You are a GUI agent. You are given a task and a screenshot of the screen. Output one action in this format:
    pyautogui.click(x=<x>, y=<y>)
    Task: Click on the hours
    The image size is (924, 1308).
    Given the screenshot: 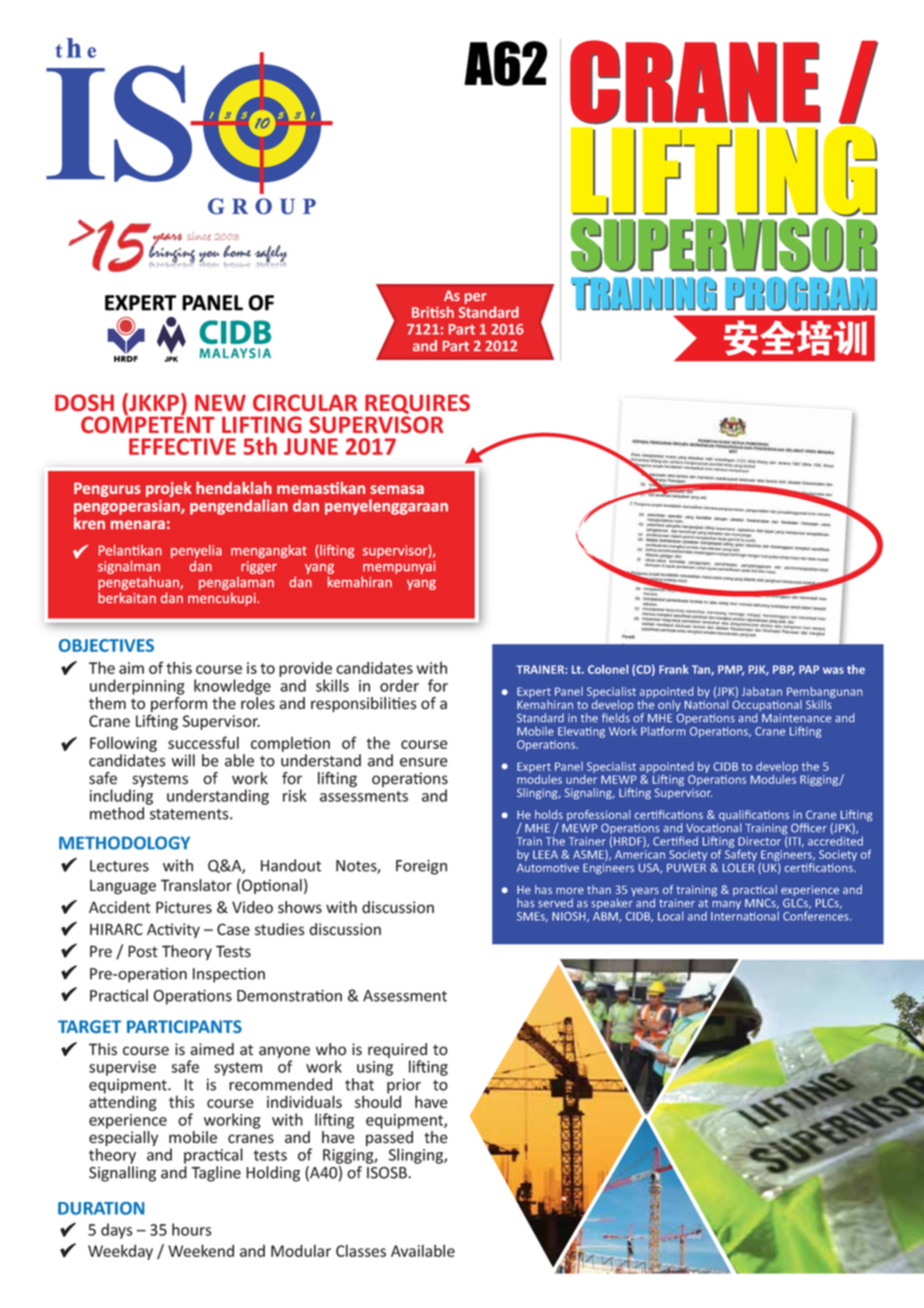 What is the action you would take?
    pyautogui.click(x=191, y=1229)
